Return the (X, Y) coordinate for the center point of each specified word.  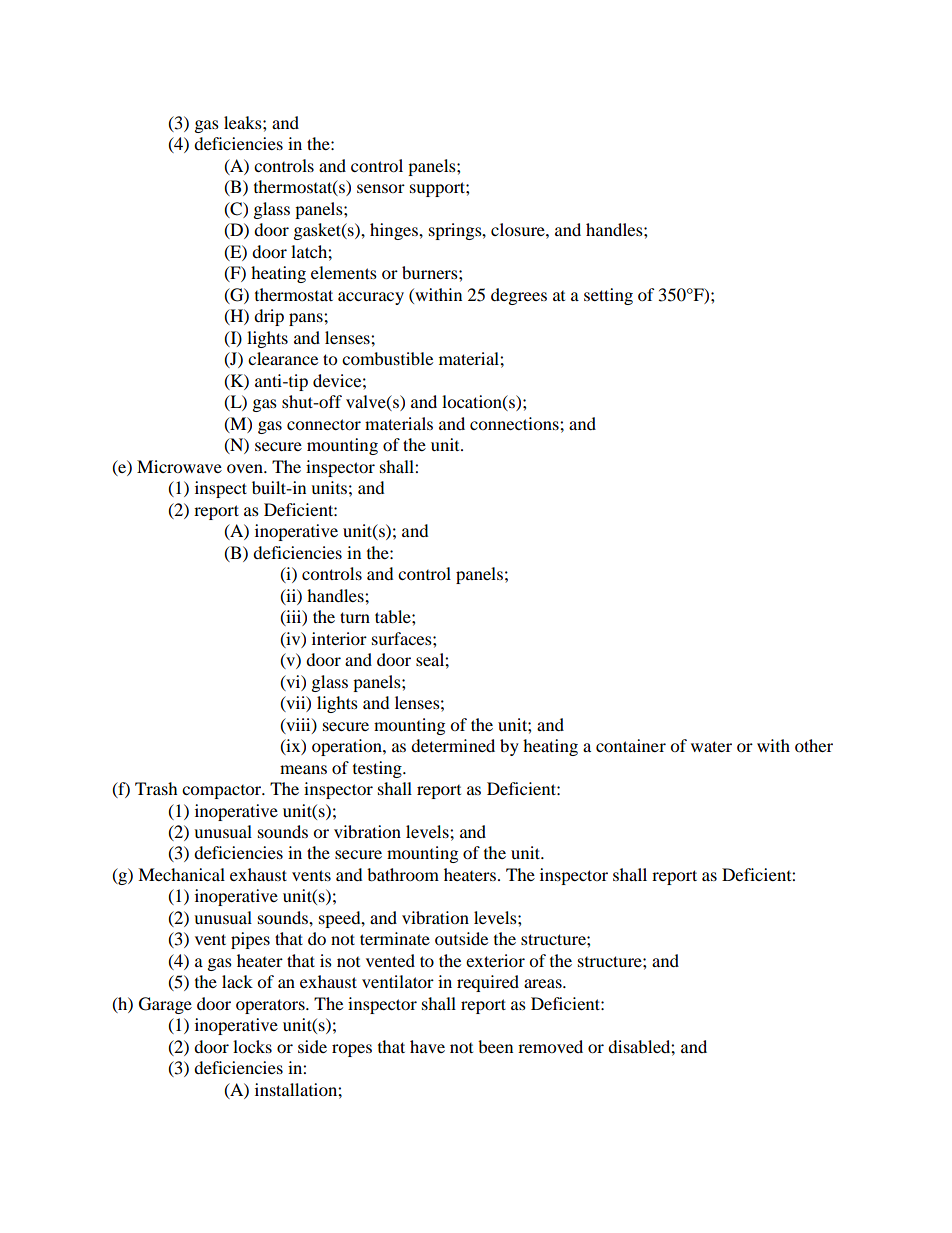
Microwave (179, 466)
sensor (381, 188)
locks (252, 1046)
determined (453, 745)
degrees (519, 296)
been (495, 1046)
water (711, 746)
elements (344, 272)
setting (608, 296)
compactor (223, 792)
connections (515, 423)
